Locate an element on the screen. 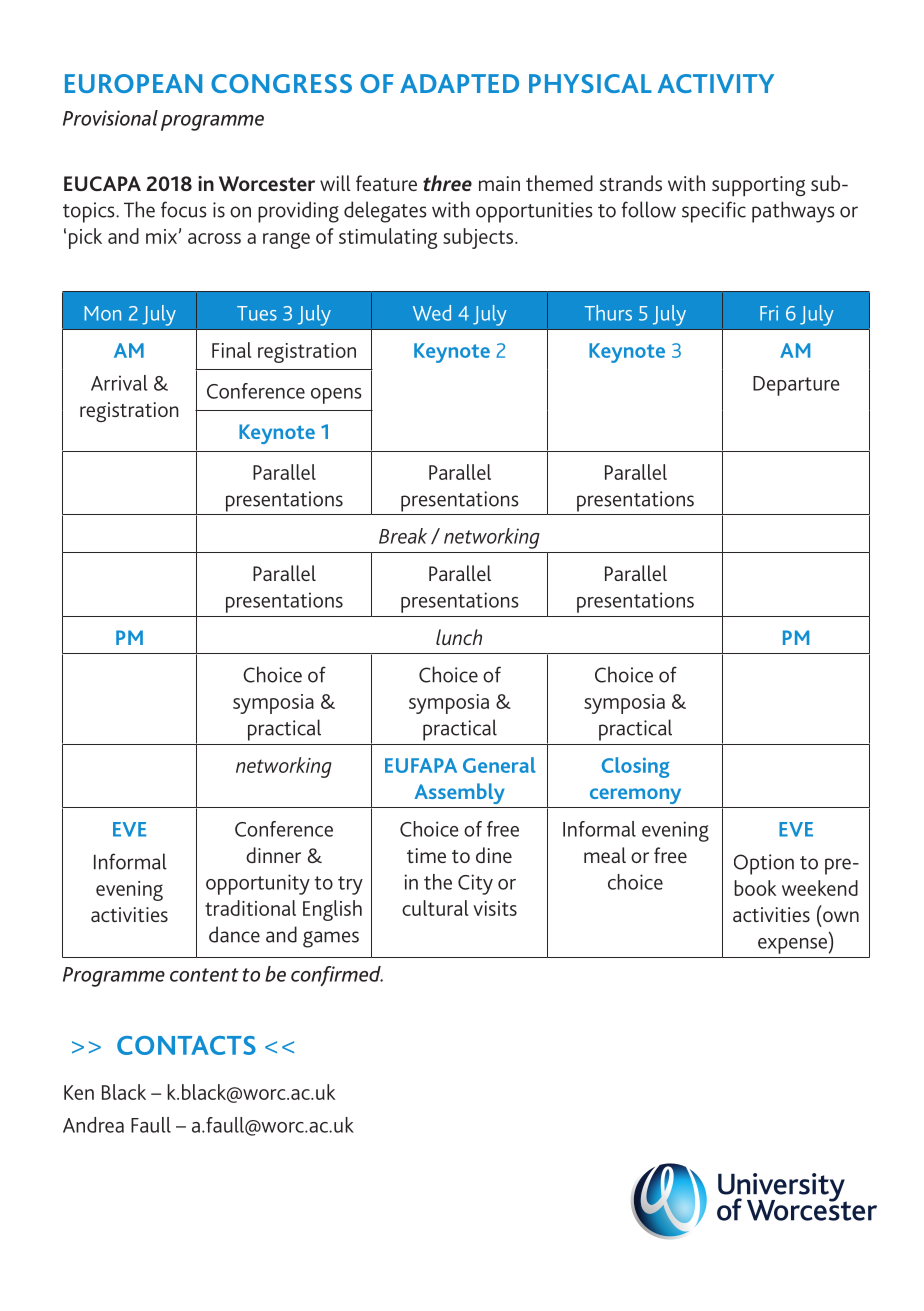 The image size is (924, 1311). Arrival is located at coordinates (119, 383).
